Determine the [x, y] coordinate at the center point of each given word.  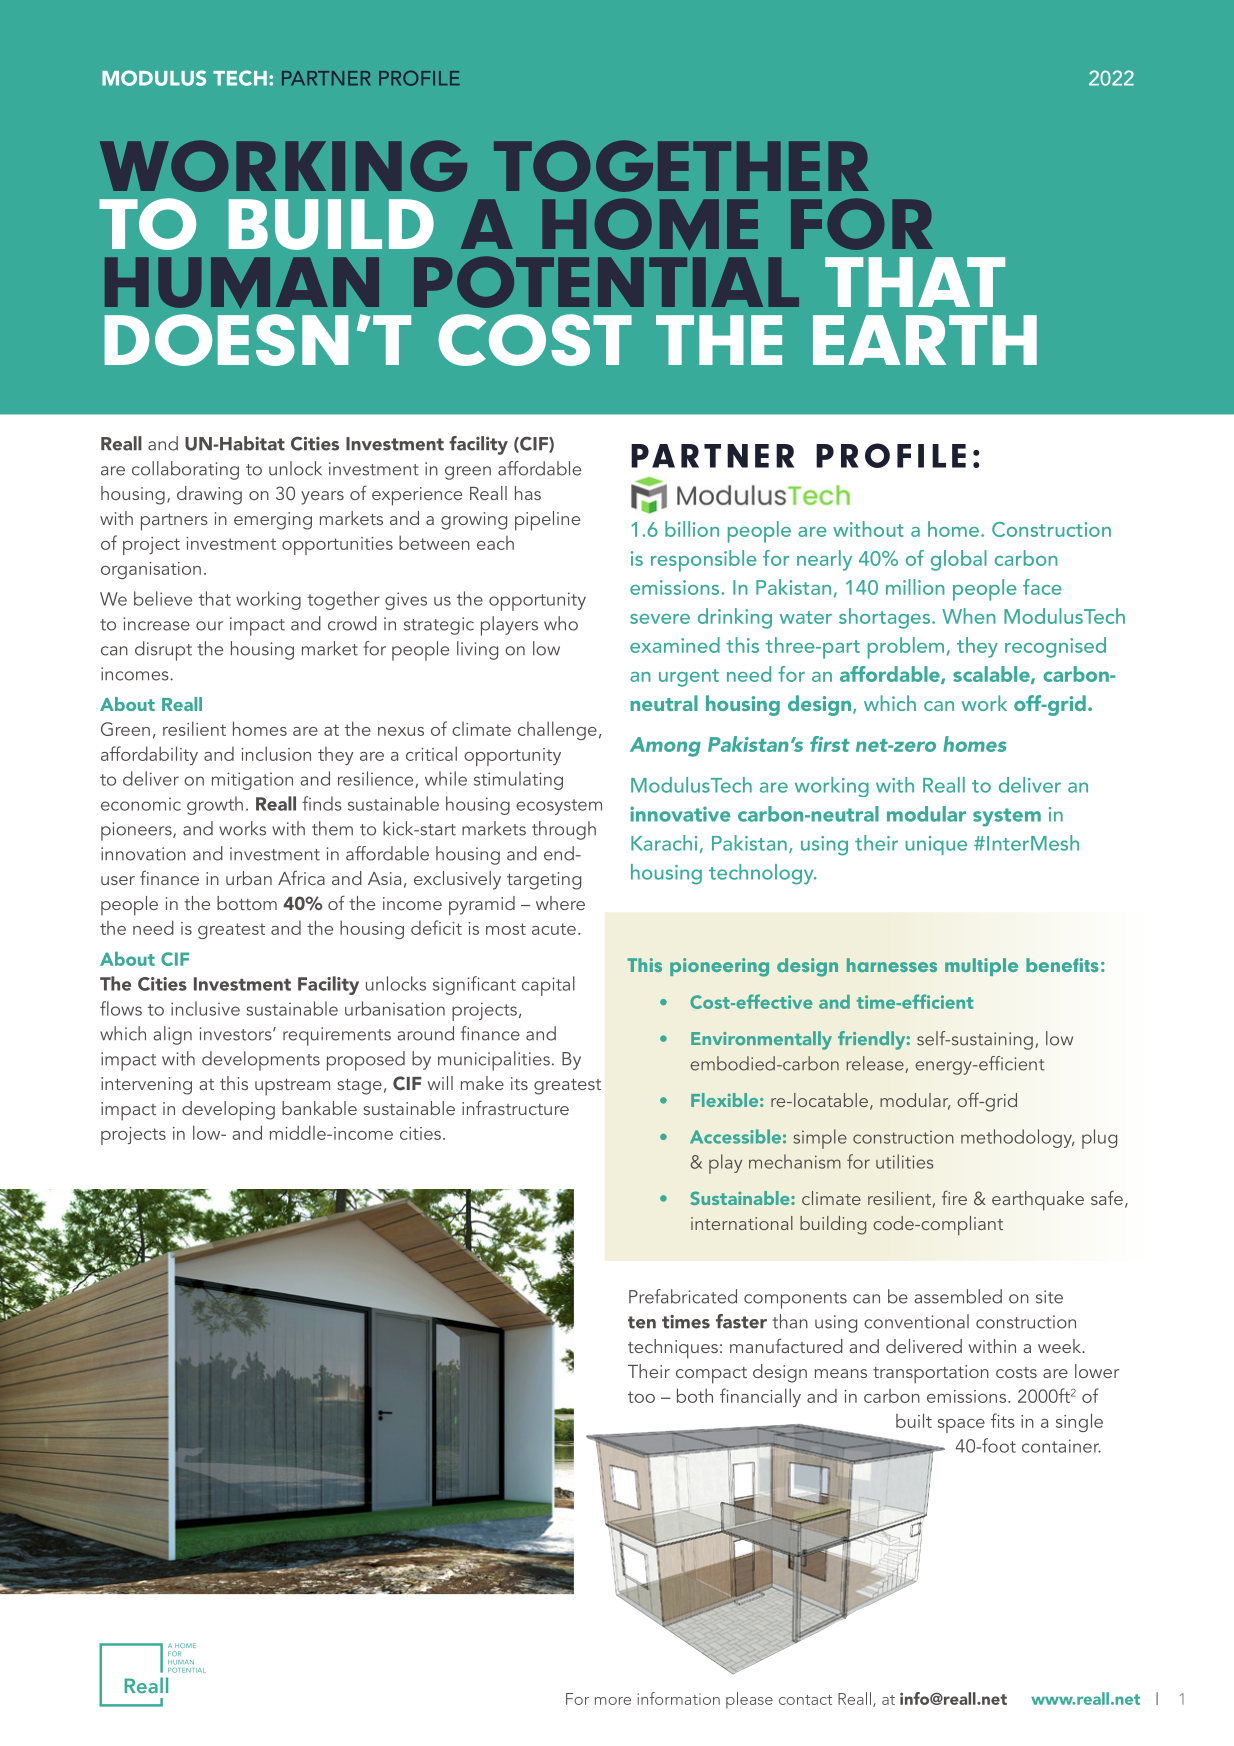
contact [805, 1700]
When [969, 616]
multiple [981, 967]
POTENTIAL [606, 282]
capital [548, 986]
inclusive [205, 1008]
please [749, 1700]
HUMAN [242, 282]
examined [675, 645]
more [613, 1701]
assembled [958, 1296]
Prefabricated [683, 1296]
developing [228, 1111]
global [959, 560]
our [209, 626]
